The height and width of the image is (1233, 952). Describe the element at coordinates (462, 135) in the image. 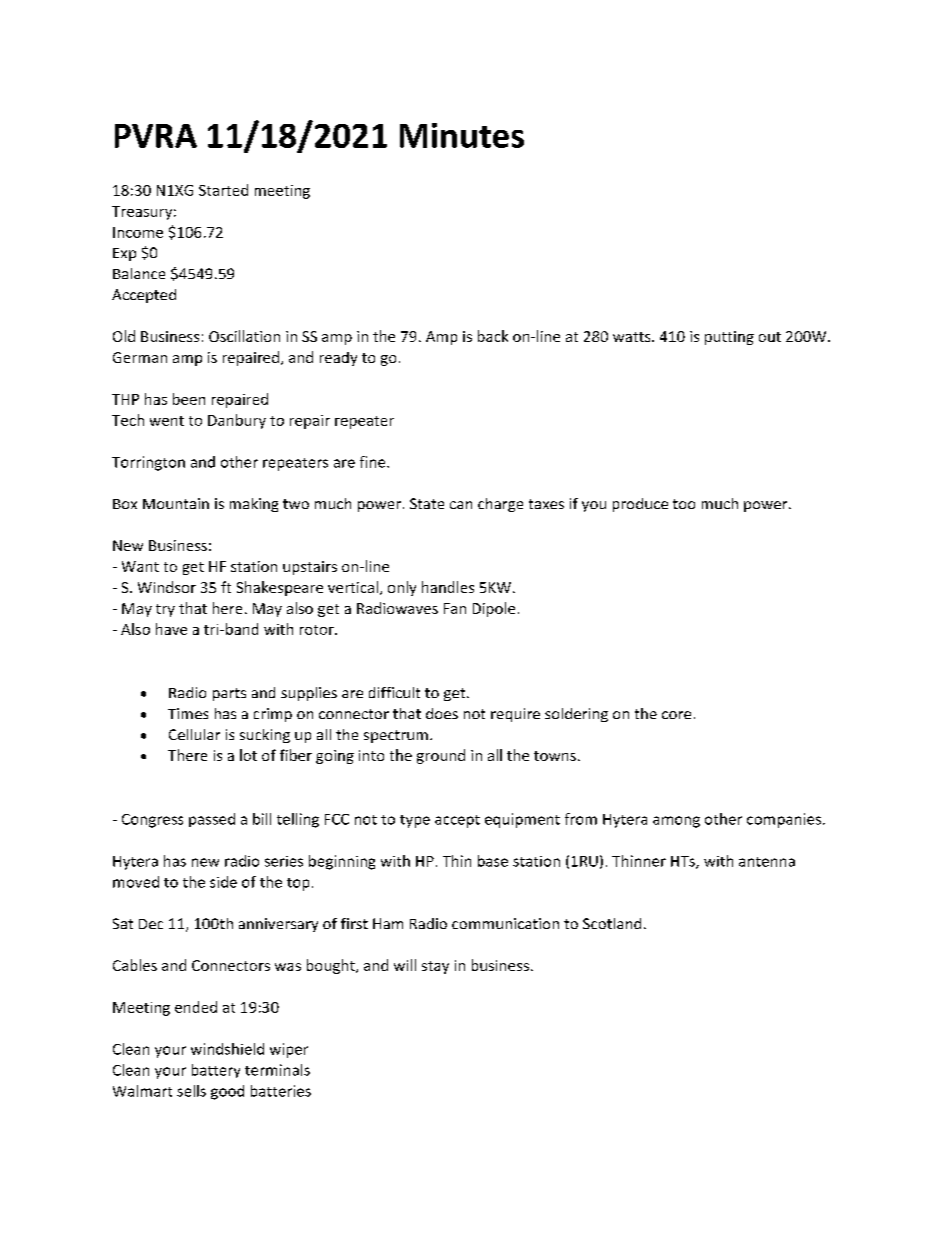

I see `Minutes` at that location.
